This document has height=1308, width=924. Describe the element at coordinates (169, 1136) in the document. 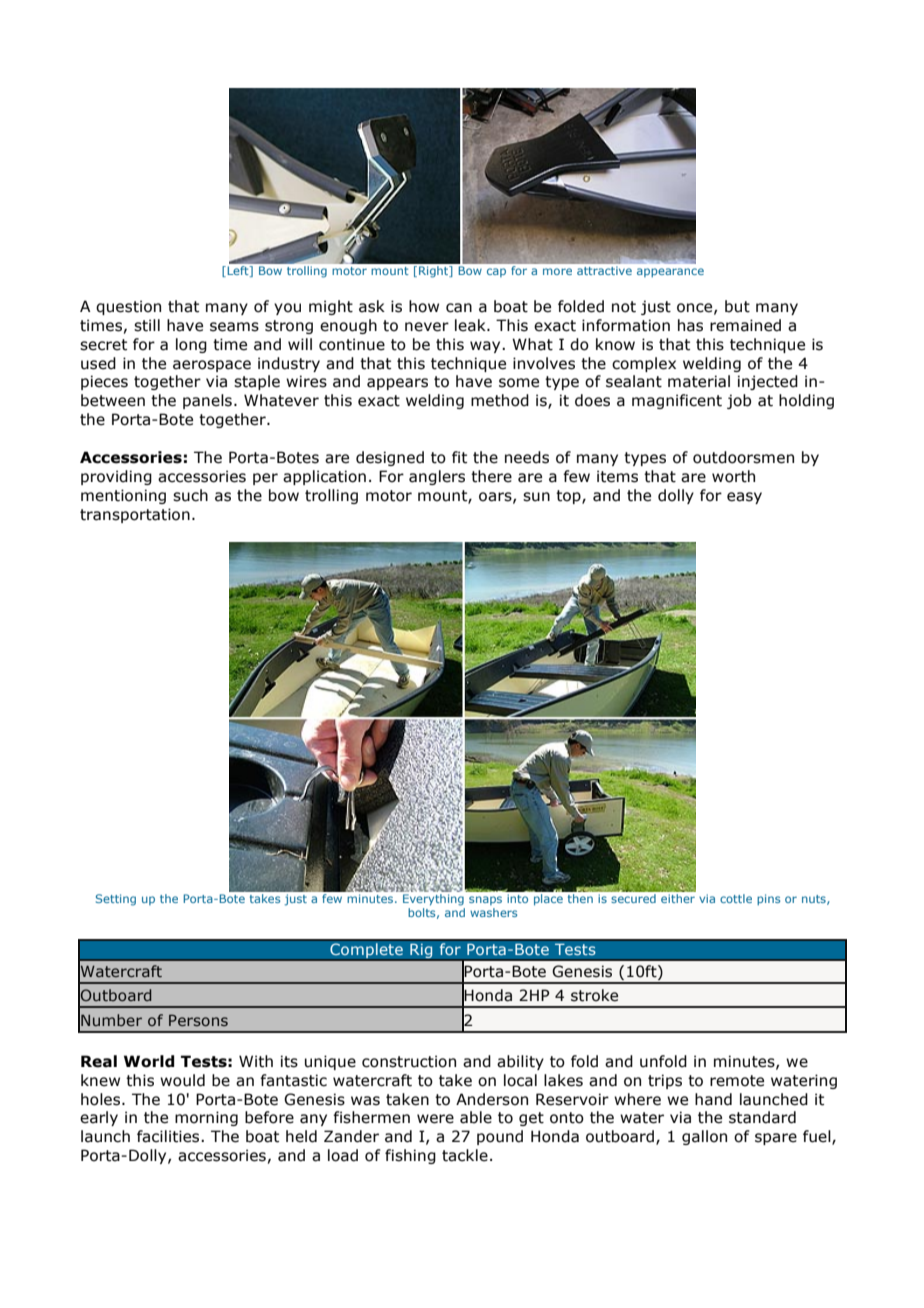

I see `facilities` at that location.
